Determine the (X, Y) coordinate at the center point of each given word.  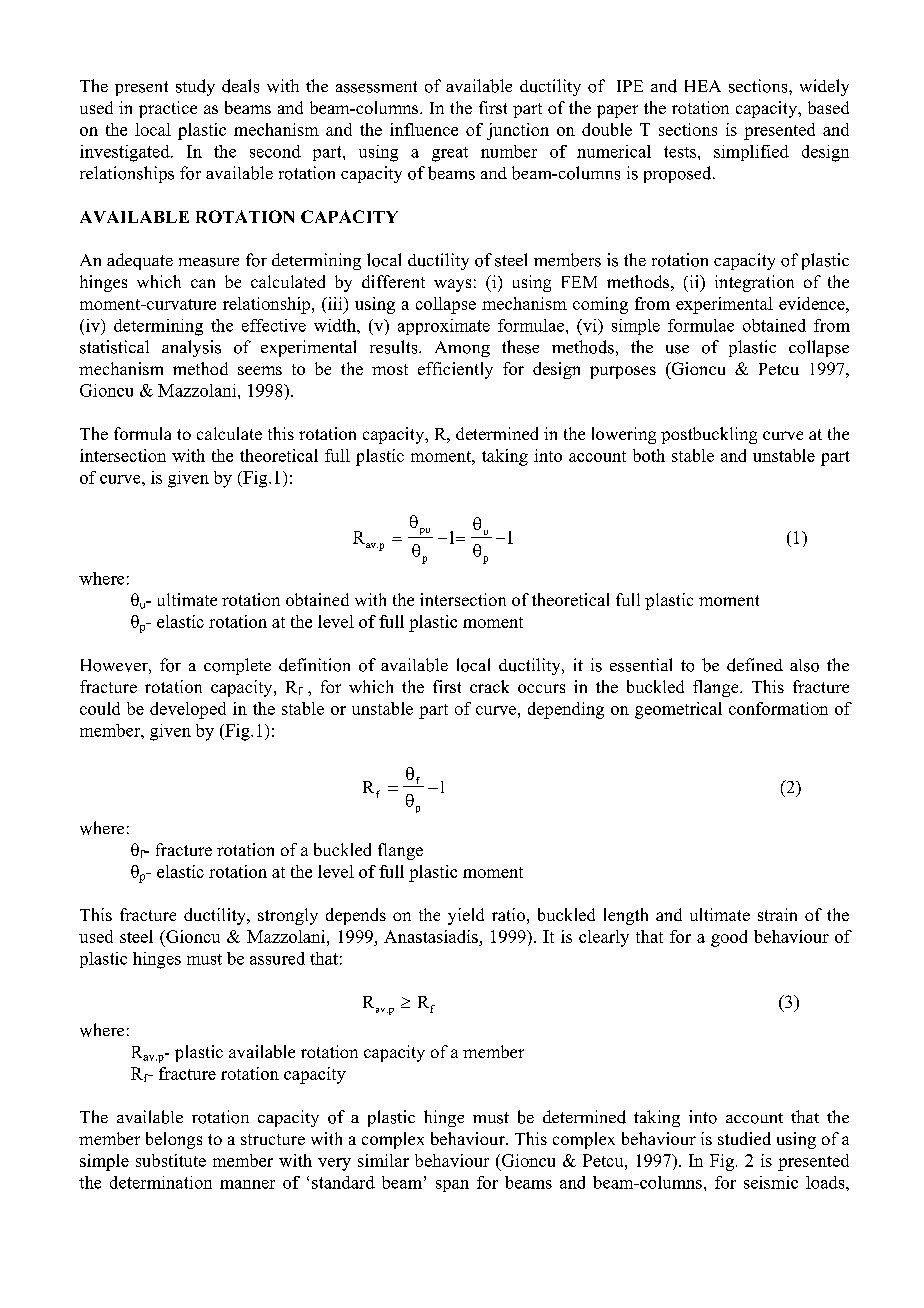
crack (489, 686)
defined (755, 665)
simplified (751, 153)
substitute (171, 1160)
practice (168, 109)
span (452, 1186)
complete (237, 666)
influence (424, 129)
